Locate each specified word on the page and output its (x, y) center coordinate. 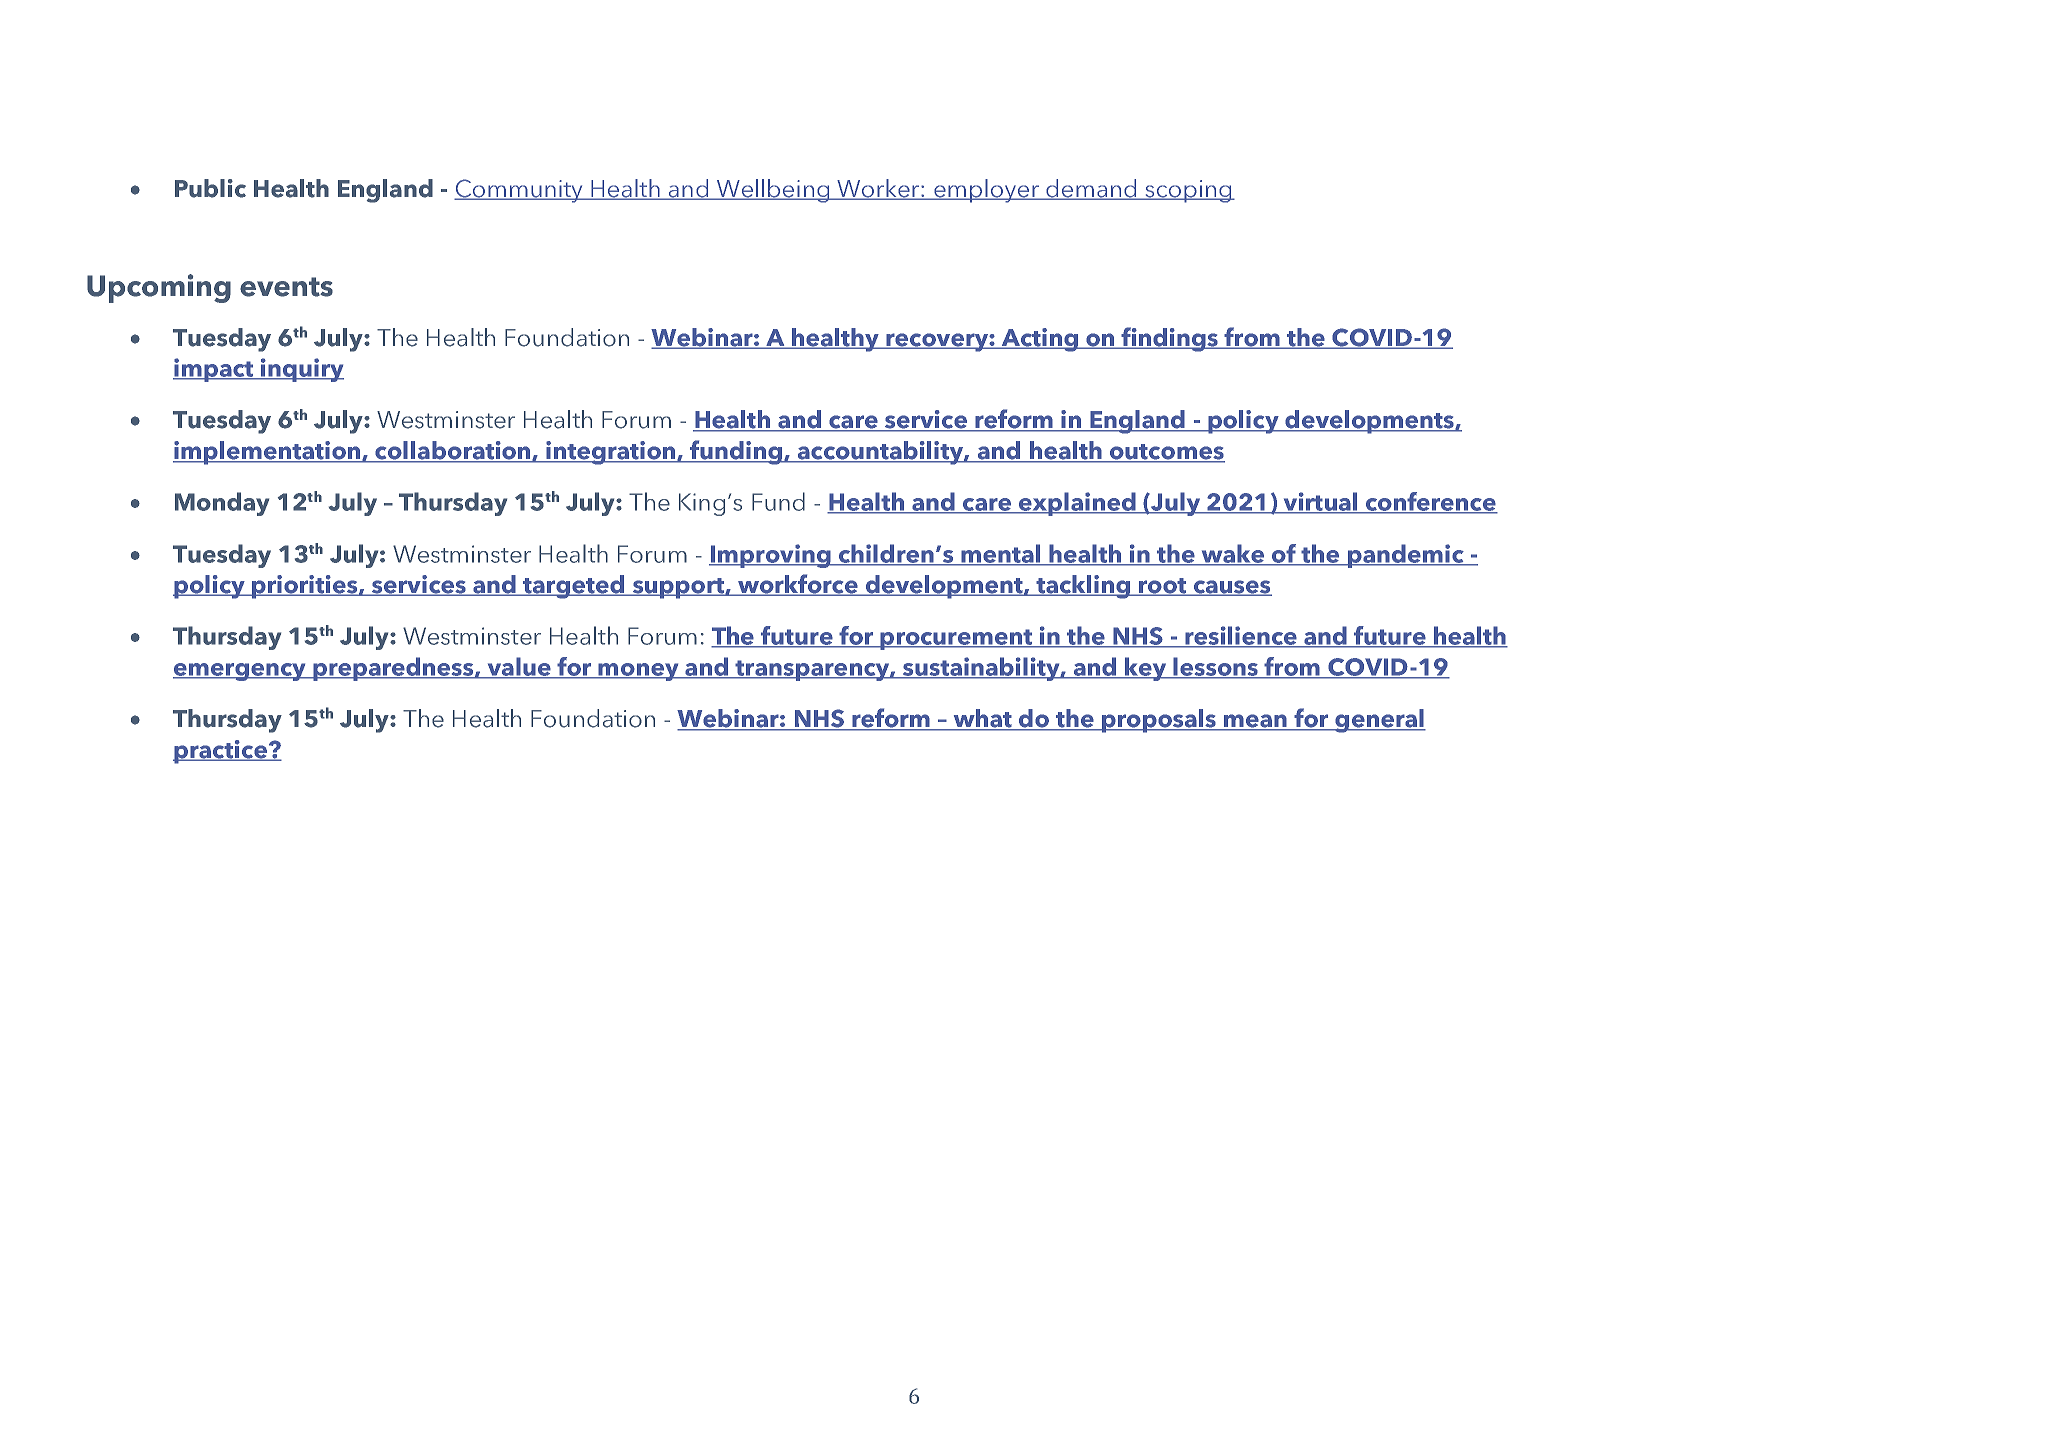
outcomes (1166, 453)
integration (611, 453)
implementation (268, 453)
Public (210, 188)
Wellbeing (773, 191)
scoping (1188, 191)
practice (221, 752)
